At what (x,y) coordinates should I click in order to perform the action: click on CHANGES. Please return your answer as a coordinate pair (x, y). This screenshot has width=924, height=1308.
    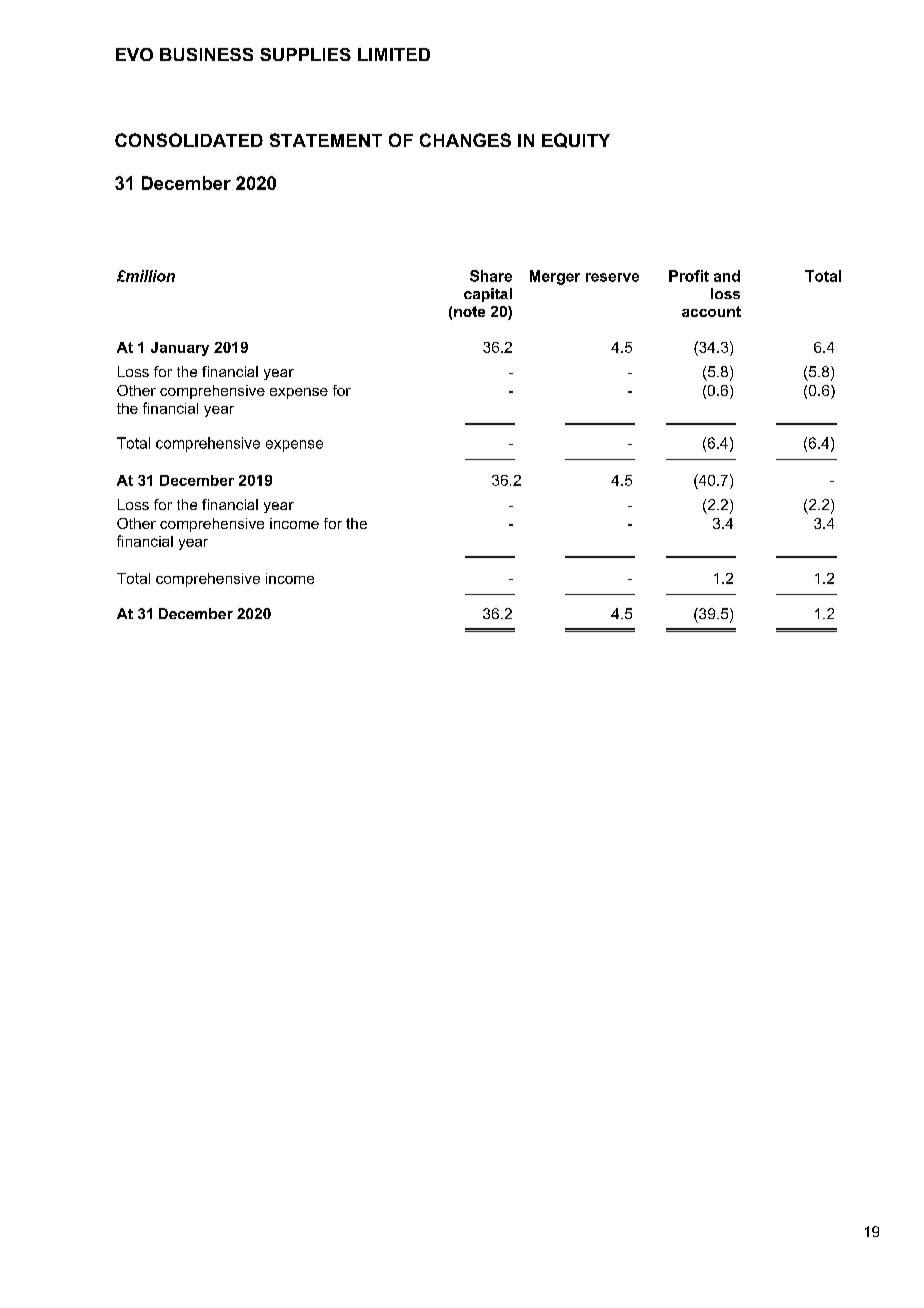
    Looking at the image, I should click on (465, 140).
